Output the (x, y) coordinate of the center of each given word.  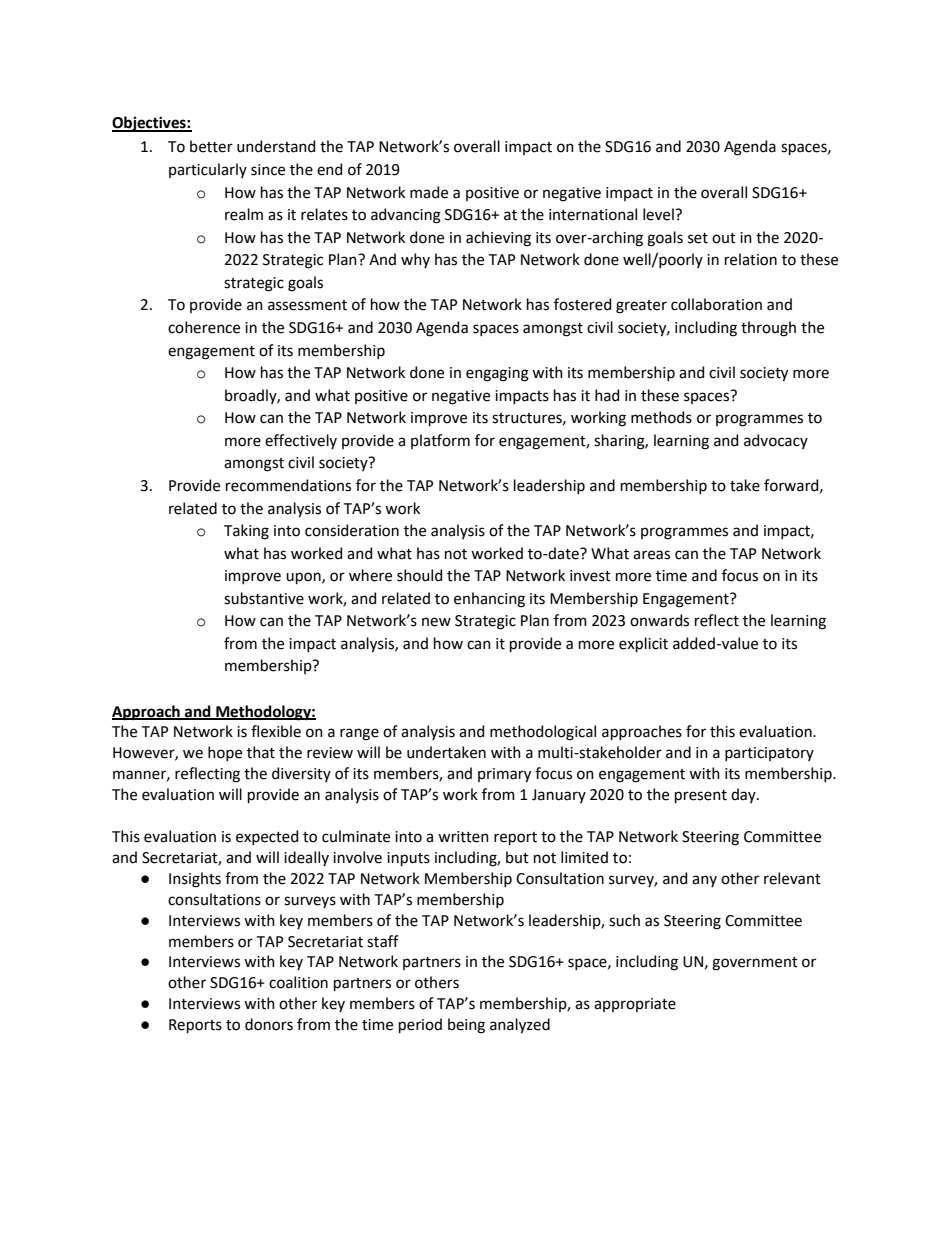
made (429, 192)
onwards (659, 620)
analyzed (520, 1026)
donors (269, 1024)
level (659, 214)
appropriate (635, 1005)
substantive (264, 598)
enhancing (489, 600)
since (268, 170)
